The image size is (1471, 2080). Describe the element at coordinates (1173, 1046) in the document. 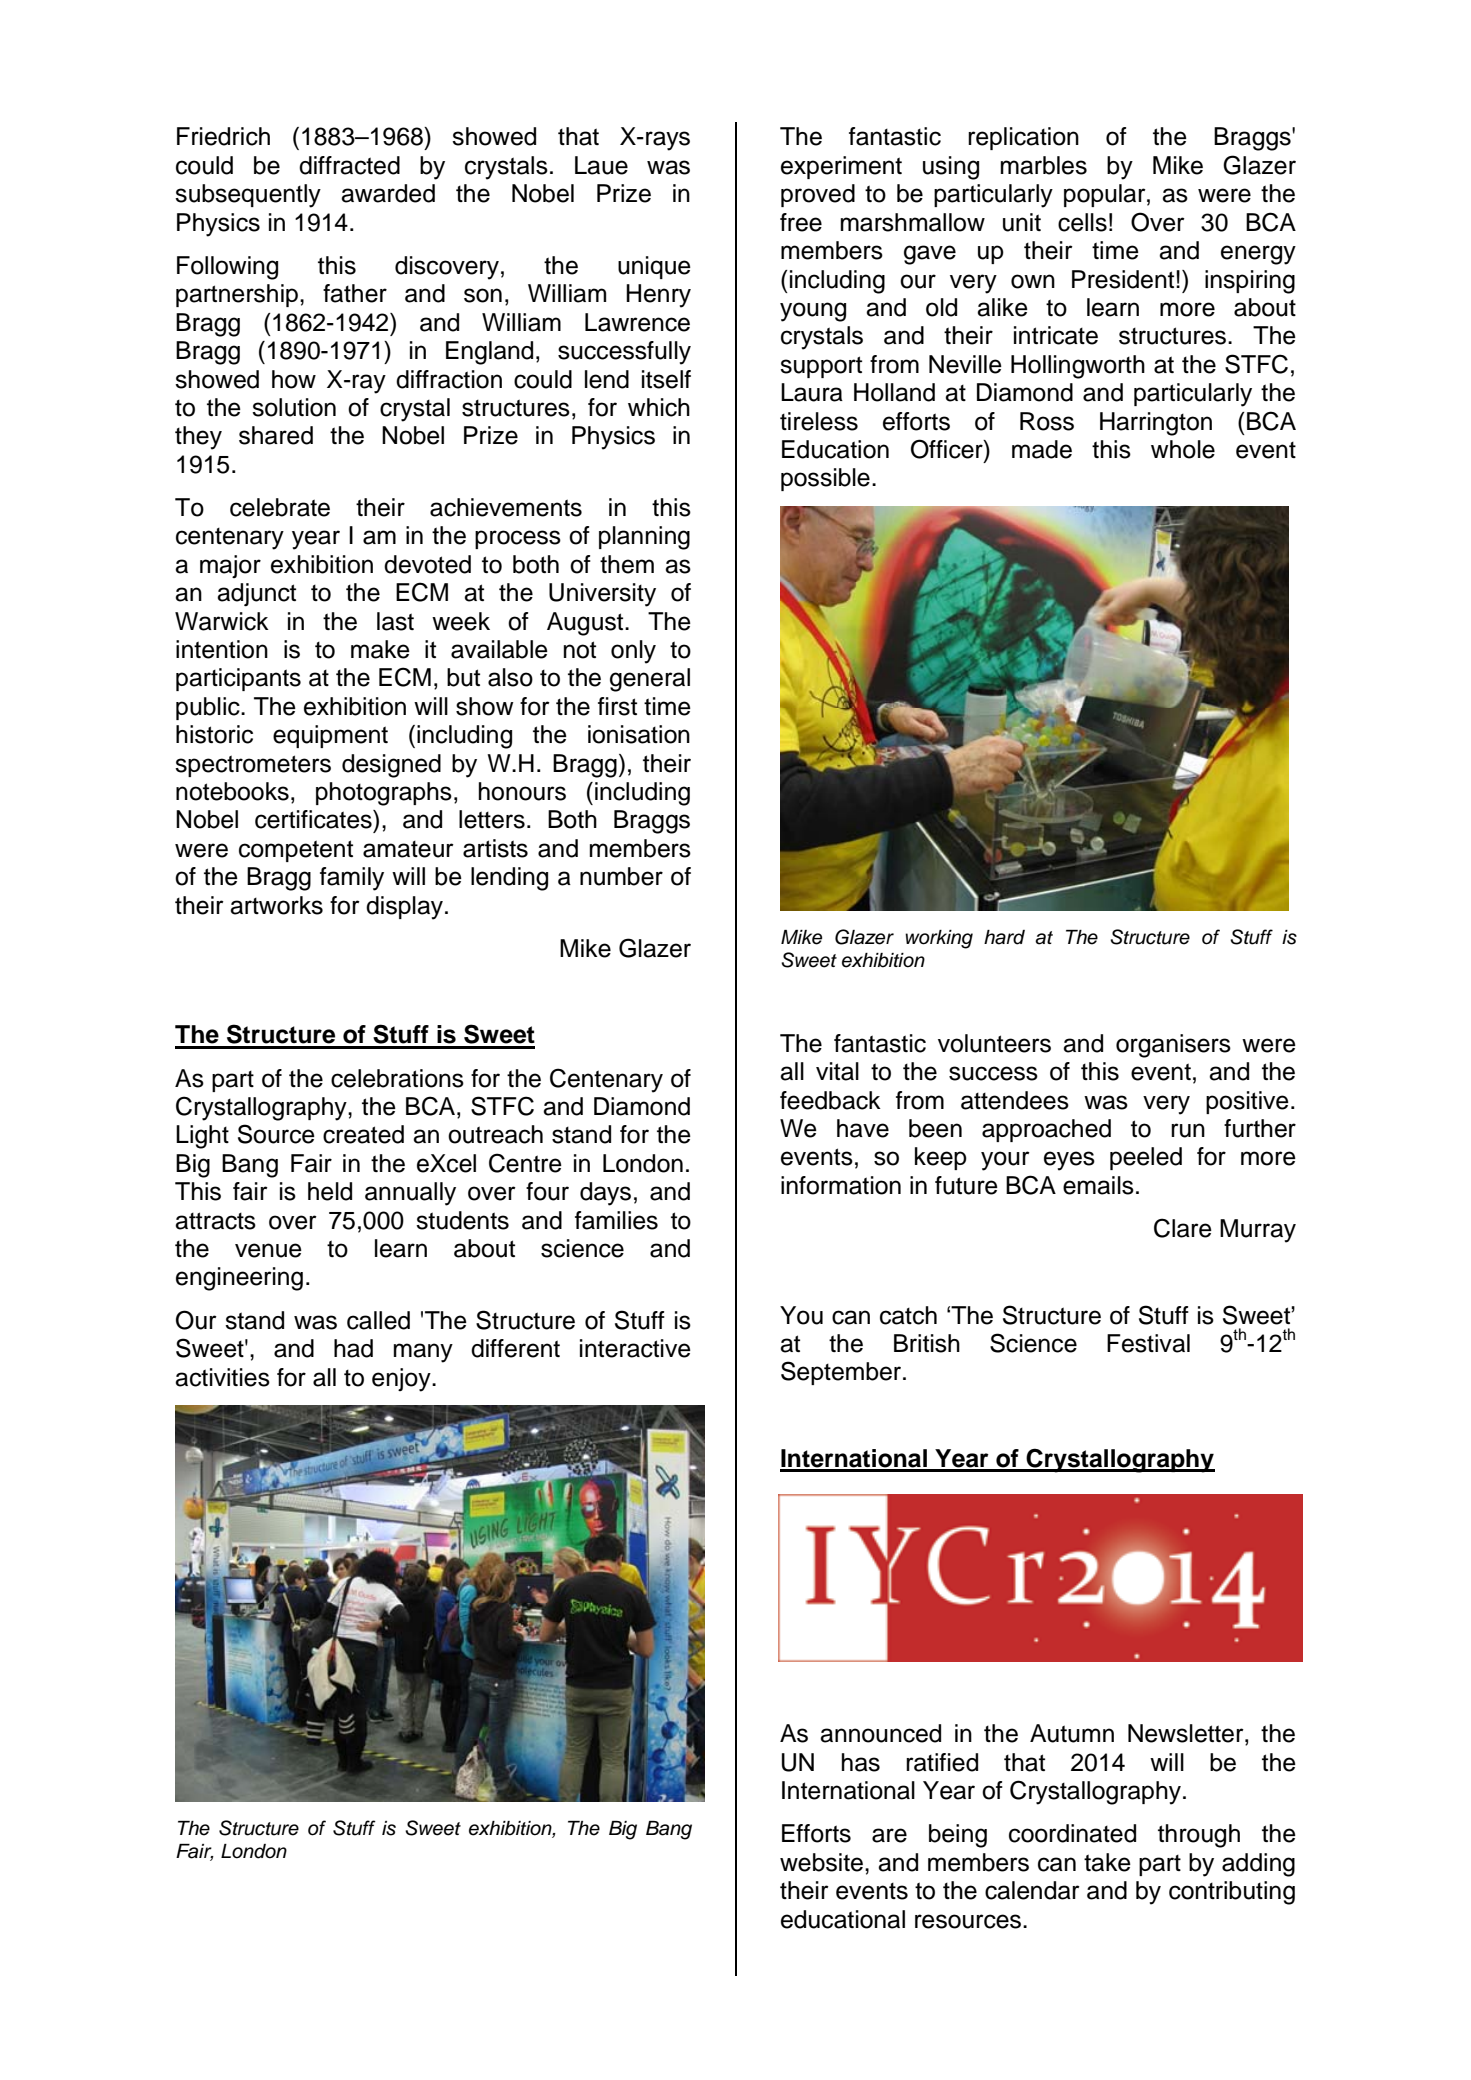

I see `organisers` at that location.
